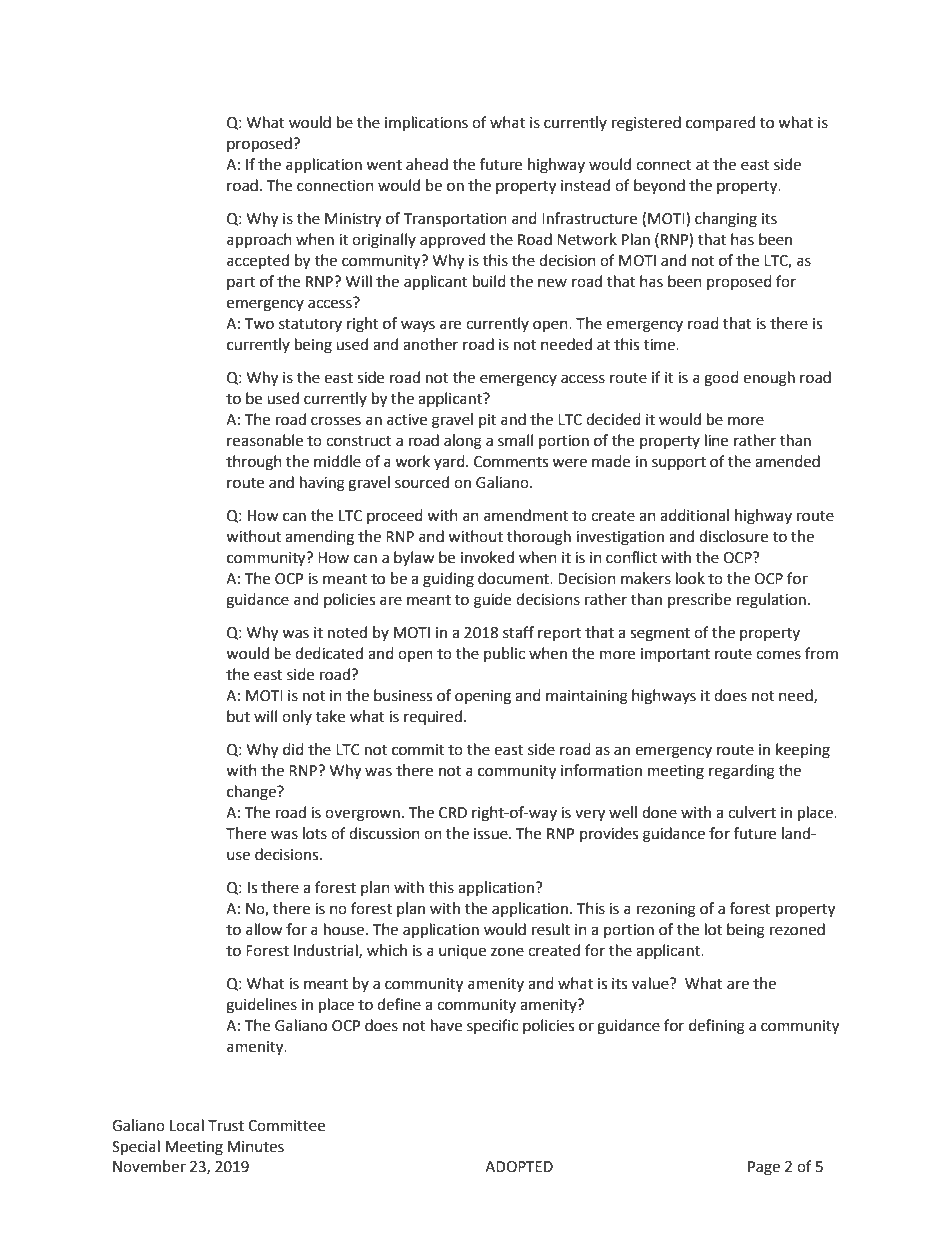  Describe the element at coordinates (487, 421) in the image. I see `pit` at that location.
